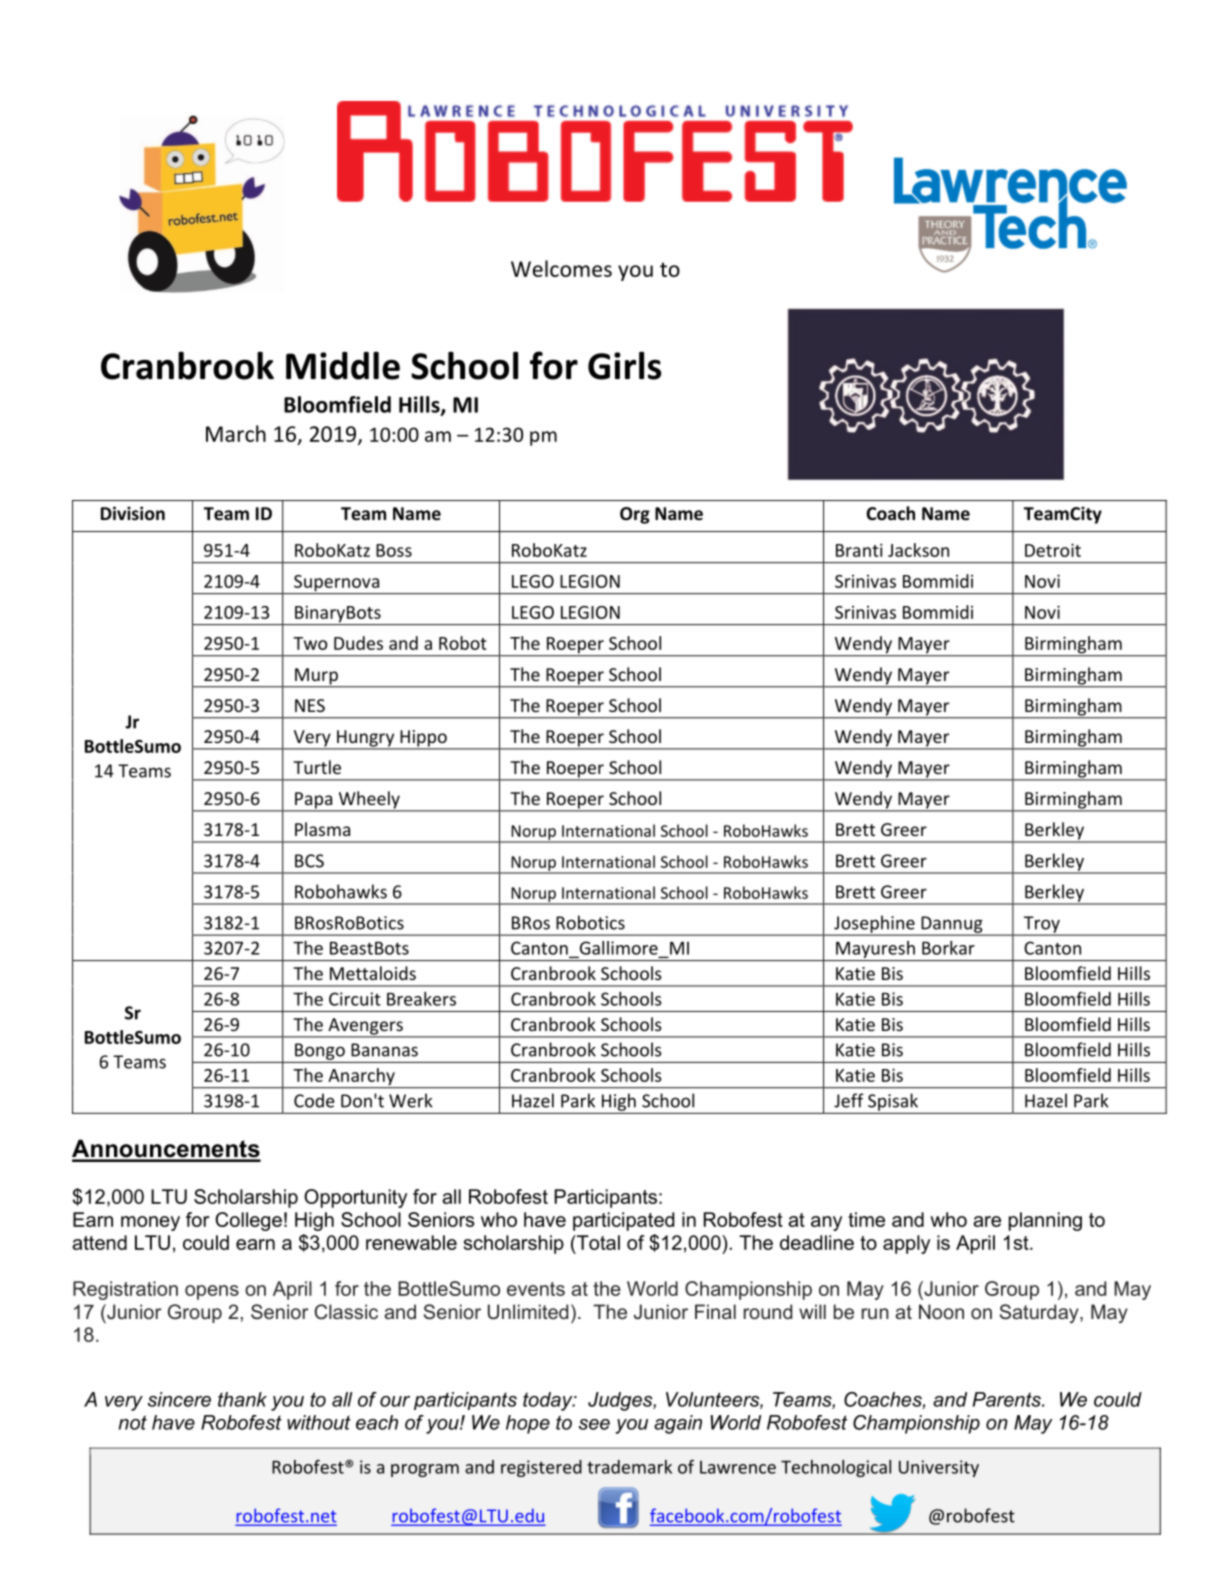 The width and height of the screenshot is (1226, 1586). Describe the element at coordinates (624, 365) in the screenshot. I see `Girls` at that location.
